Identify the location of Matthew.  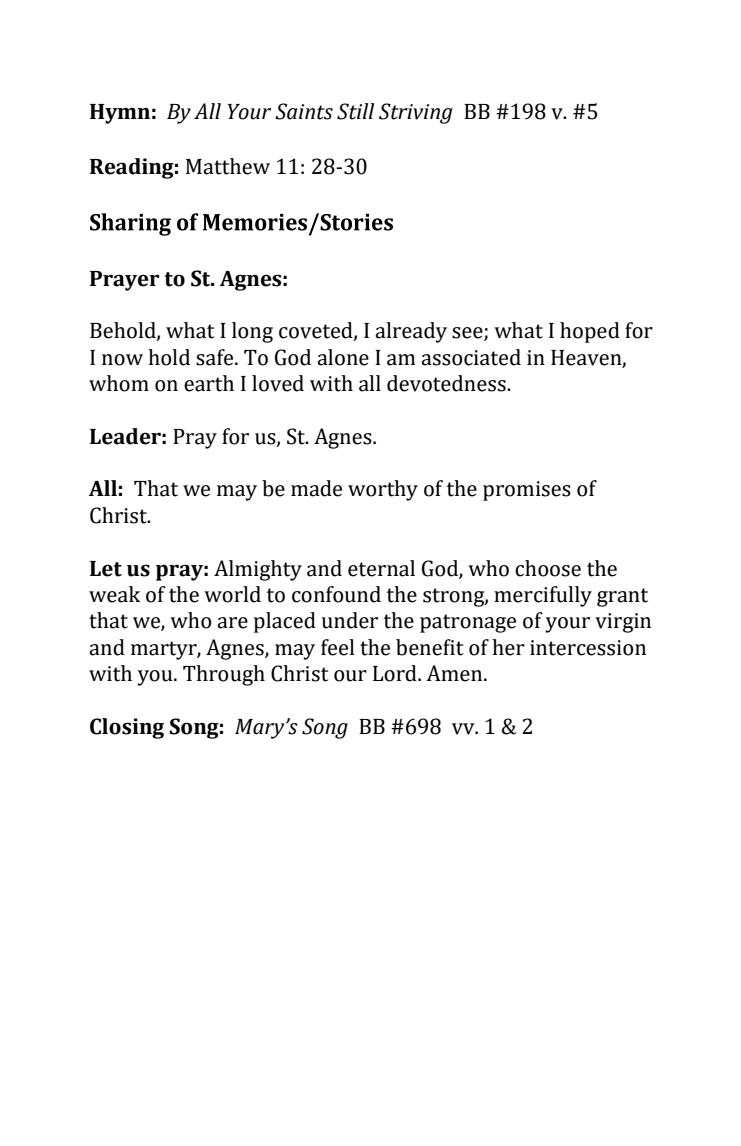
(228, 166).
